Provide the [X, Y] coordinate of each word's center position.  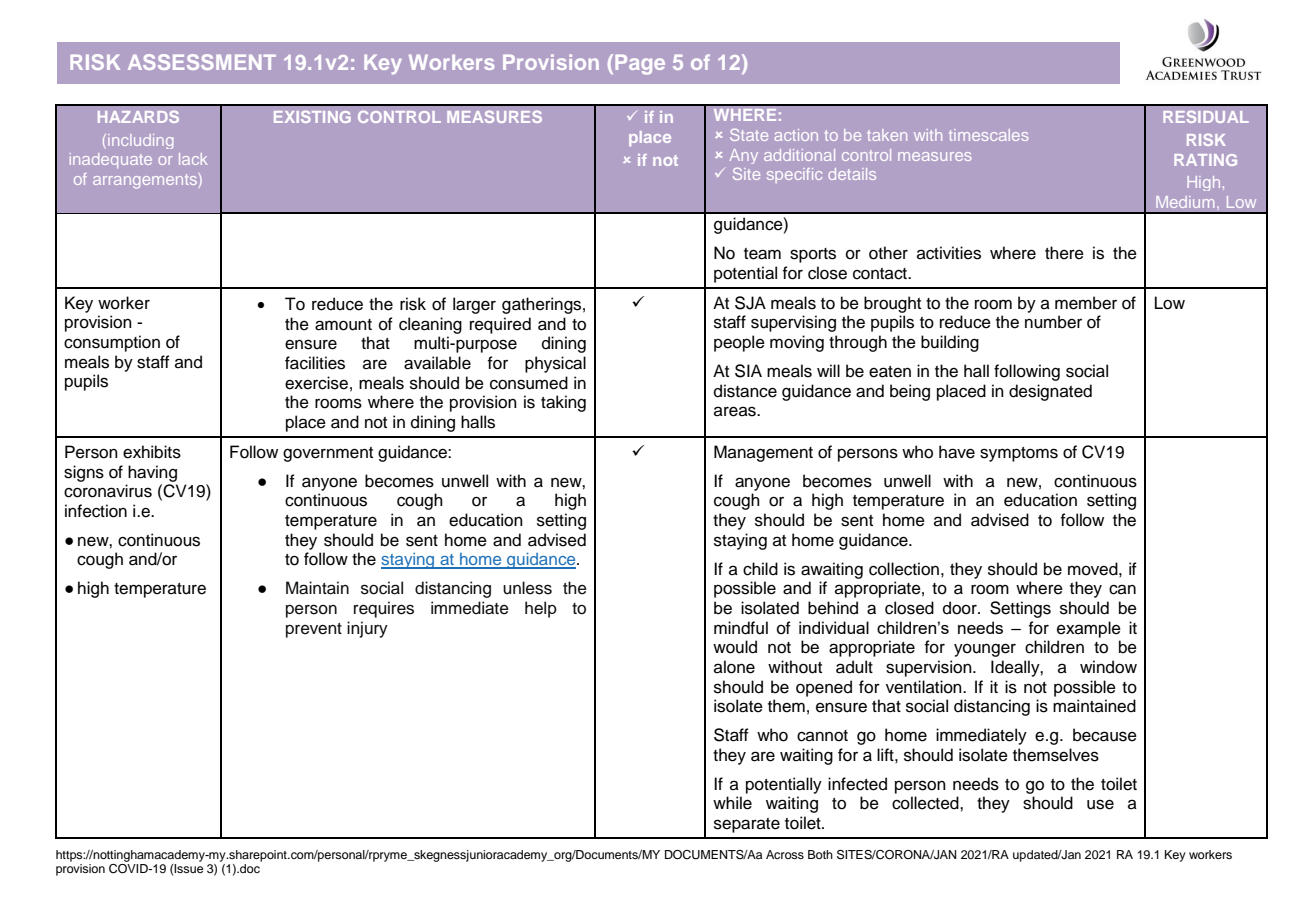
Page [640, 64]
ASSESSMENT [202, 62]
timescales [988, 135]
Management [763, 453]
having [152, 473]
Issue [188, 868]
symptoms [1019, 454]
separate [747, 825]
